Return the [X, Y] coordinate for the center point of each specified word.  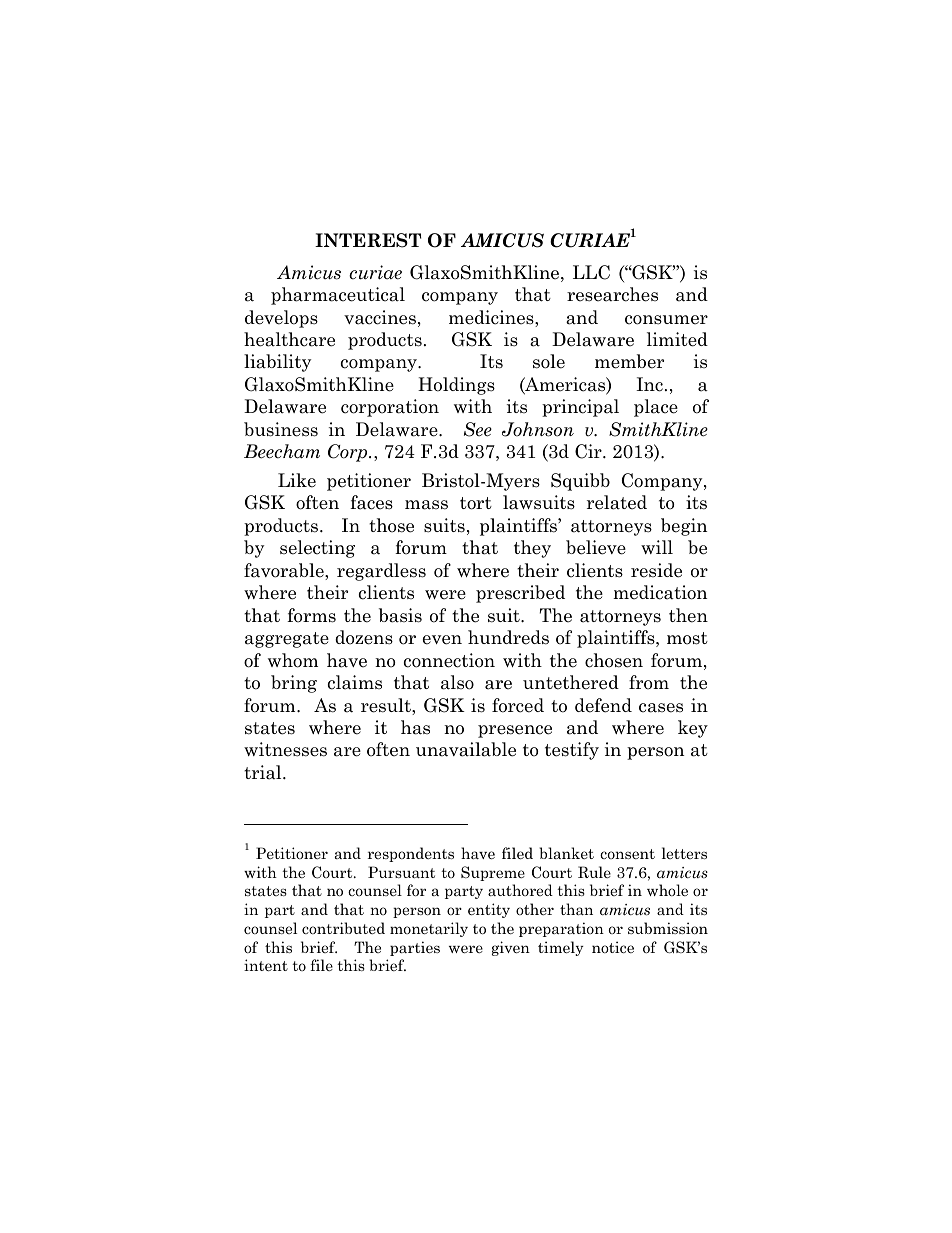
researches [612, 294]
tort [476, 503]
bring [294, 684]
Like [297, 480]
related [617, 502]
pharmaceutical [338, 296]
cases [661, 708]
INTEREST [368, 240]
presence [515, 731]
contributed [343, 928]
